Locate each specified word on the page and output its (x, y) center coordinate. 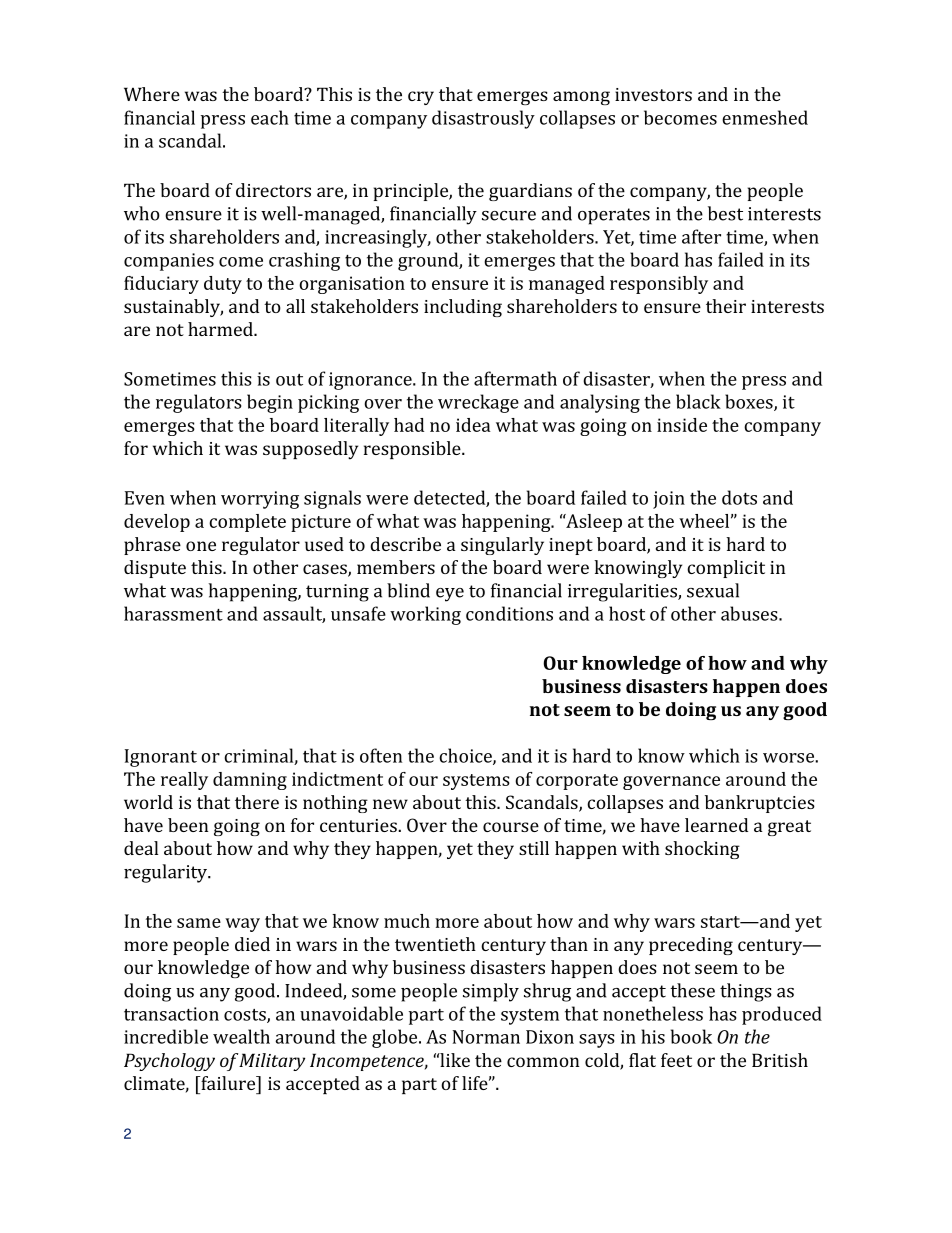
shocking (702, 850)
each (270, 117)
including (463, 308)
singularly (502, 546)
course (511, 827)
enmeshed (765, 117)
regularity (167, 873)
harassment (173, 613)
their (726, 306)
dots (739, 497)
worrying (260, 500)
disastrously (483, 119)
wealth (241, 1036)
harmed (221, 329)
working (425, 615)
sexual (713, 590)
